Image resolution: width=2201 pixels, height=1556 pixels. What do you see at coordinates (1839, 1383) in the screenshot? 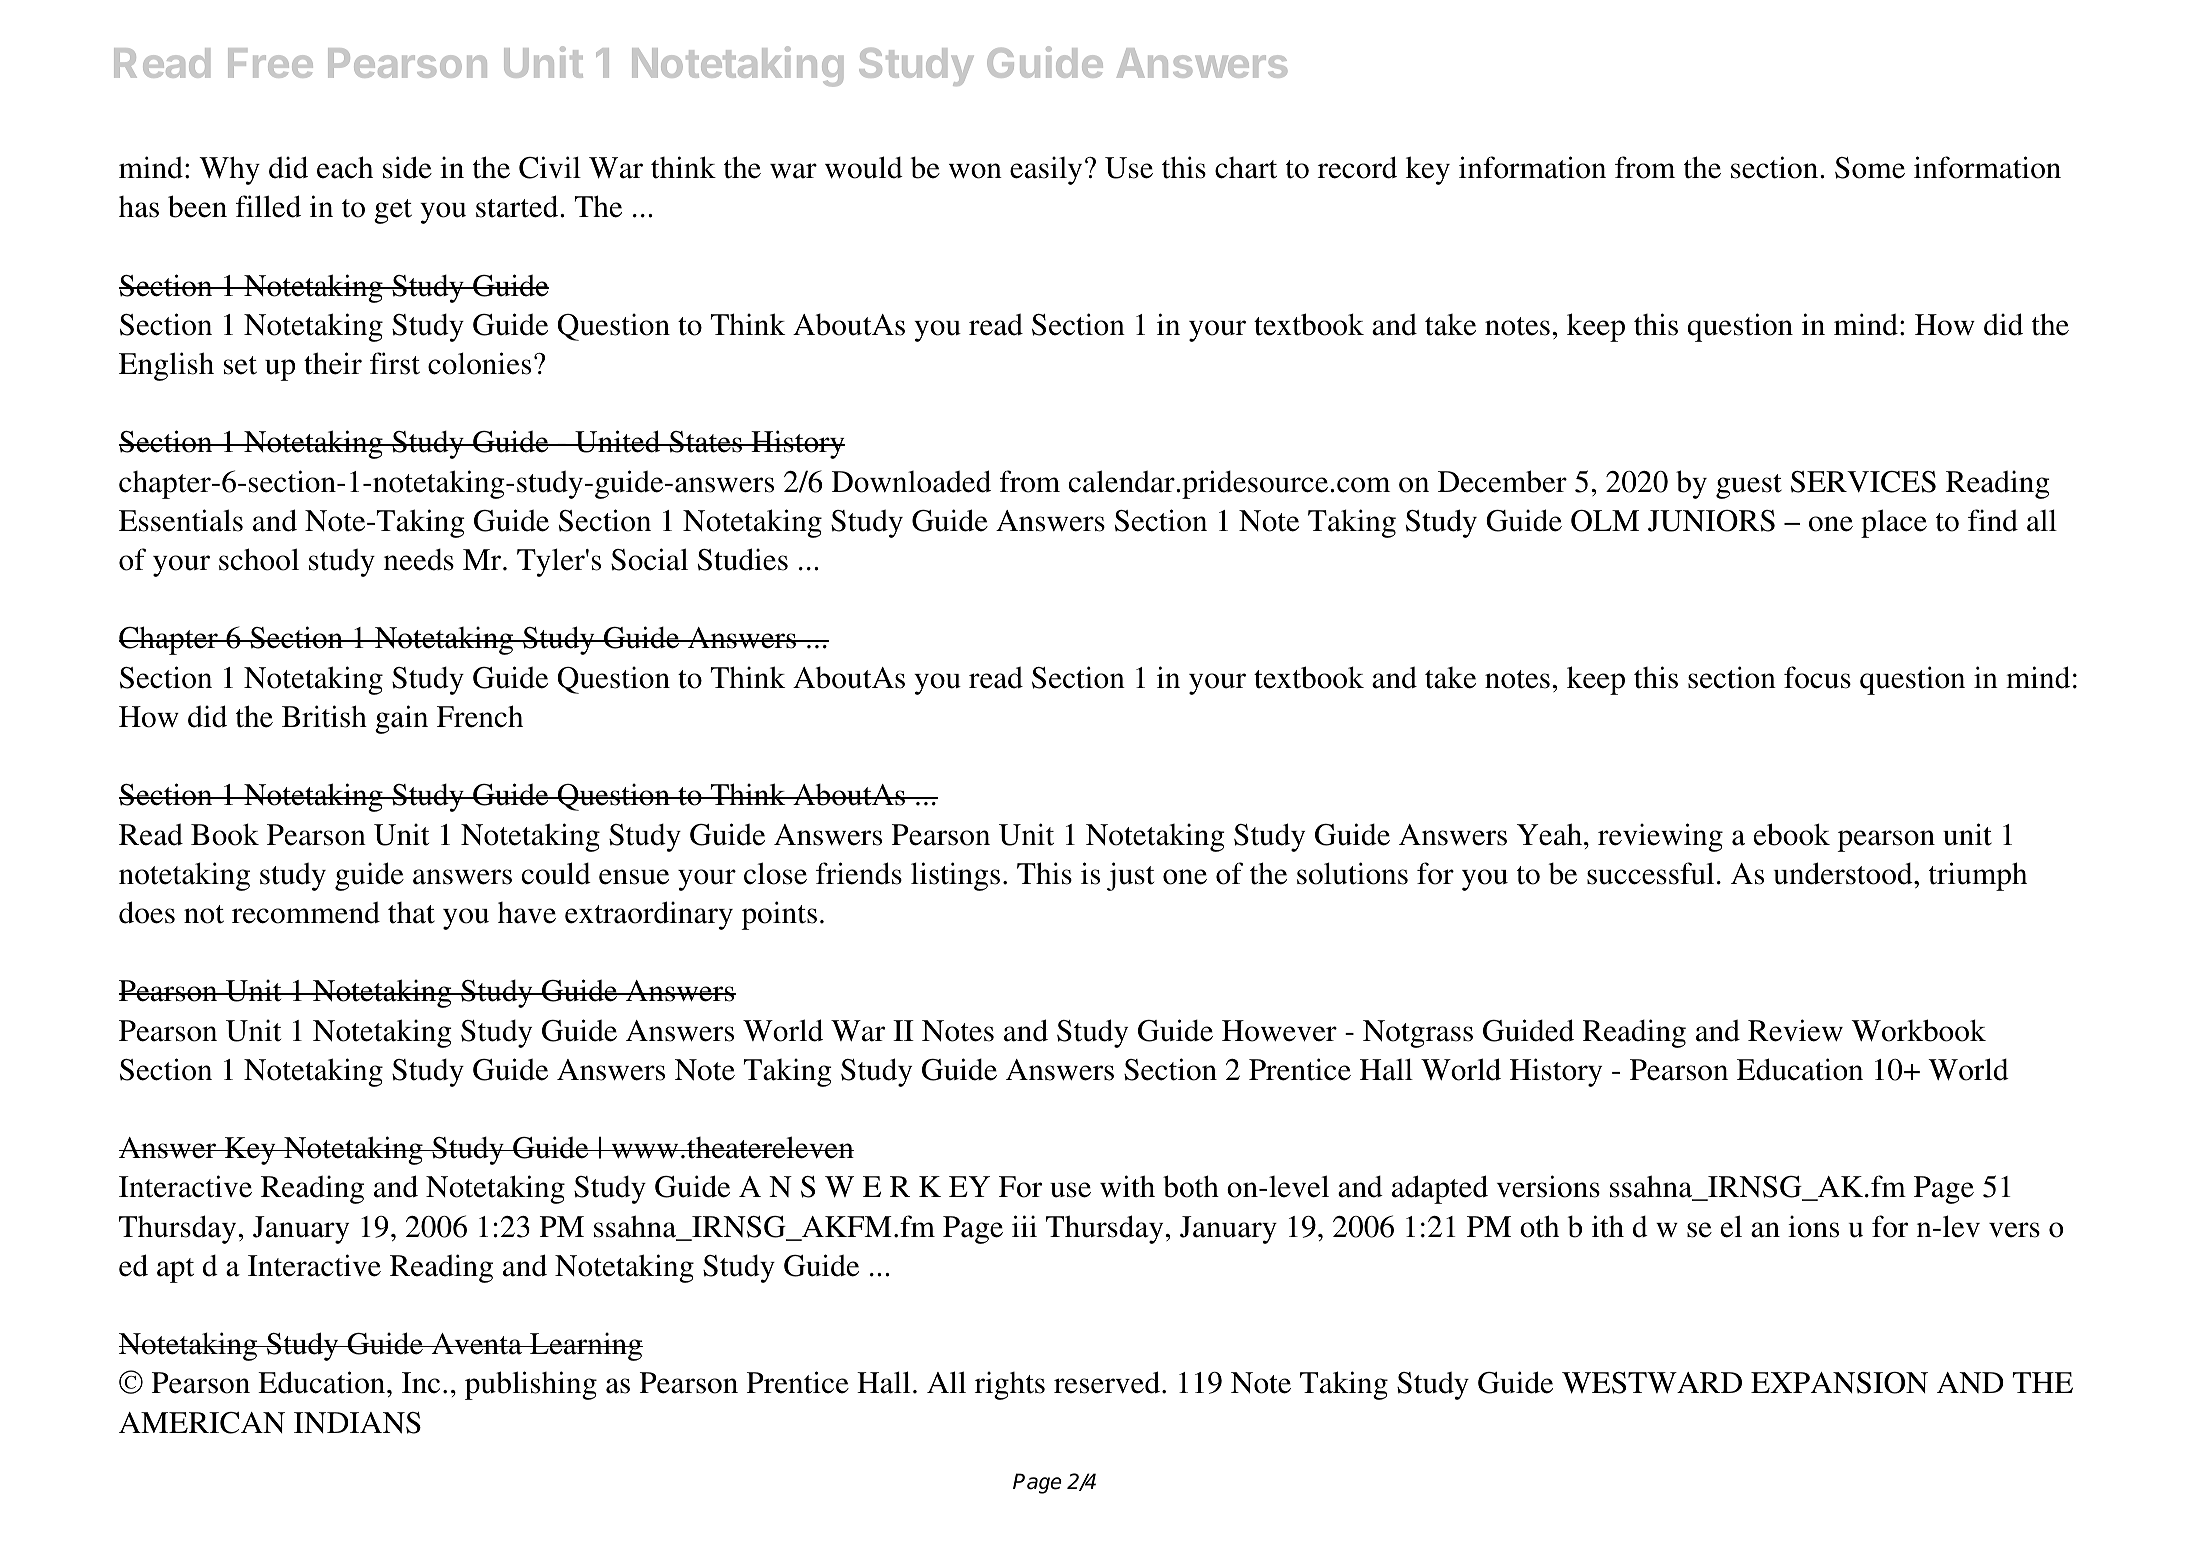
I see `EXPANSION` at bounding box center [1839, 1383].
